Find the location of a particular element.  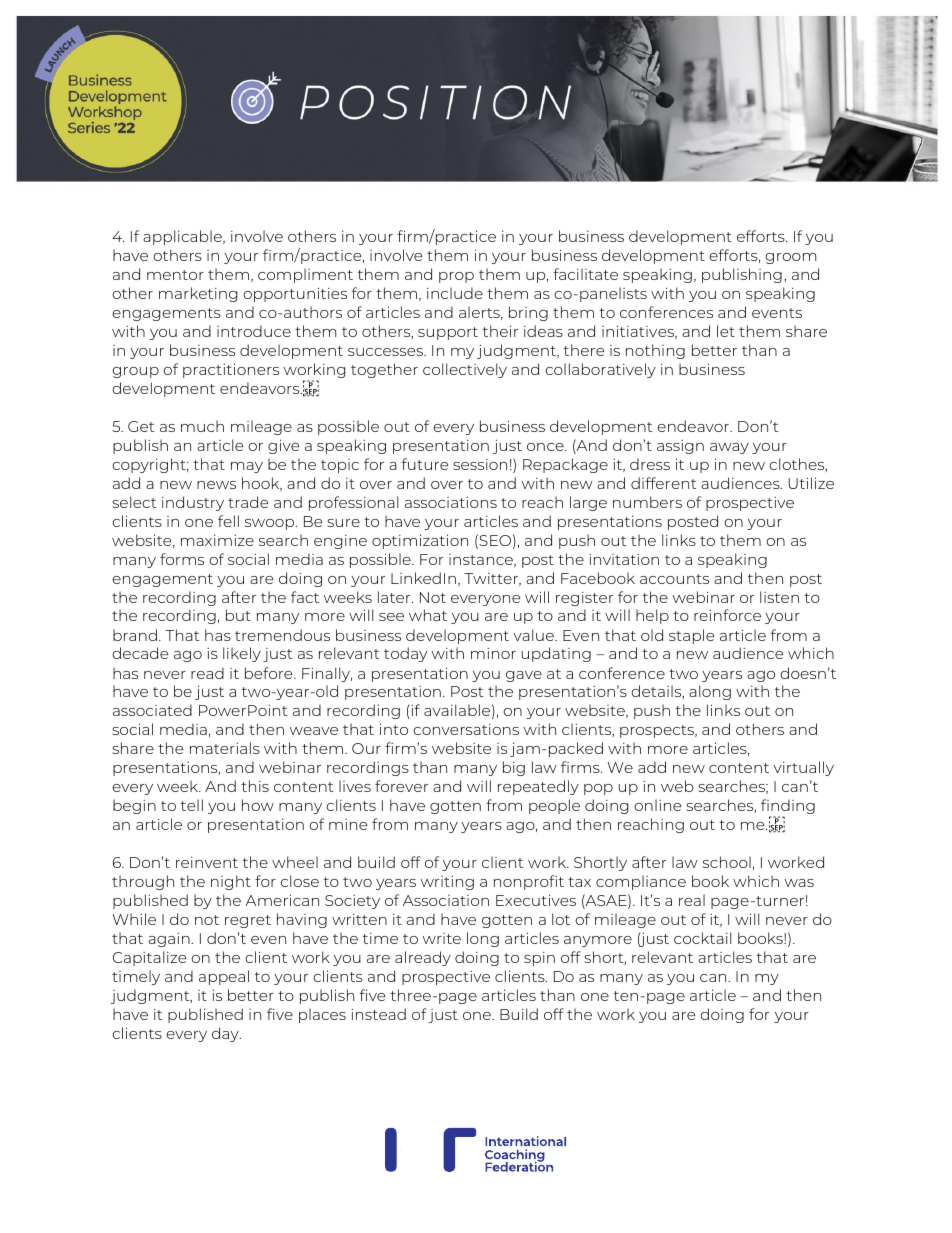

conversations is located at coordinates (466, 729).
